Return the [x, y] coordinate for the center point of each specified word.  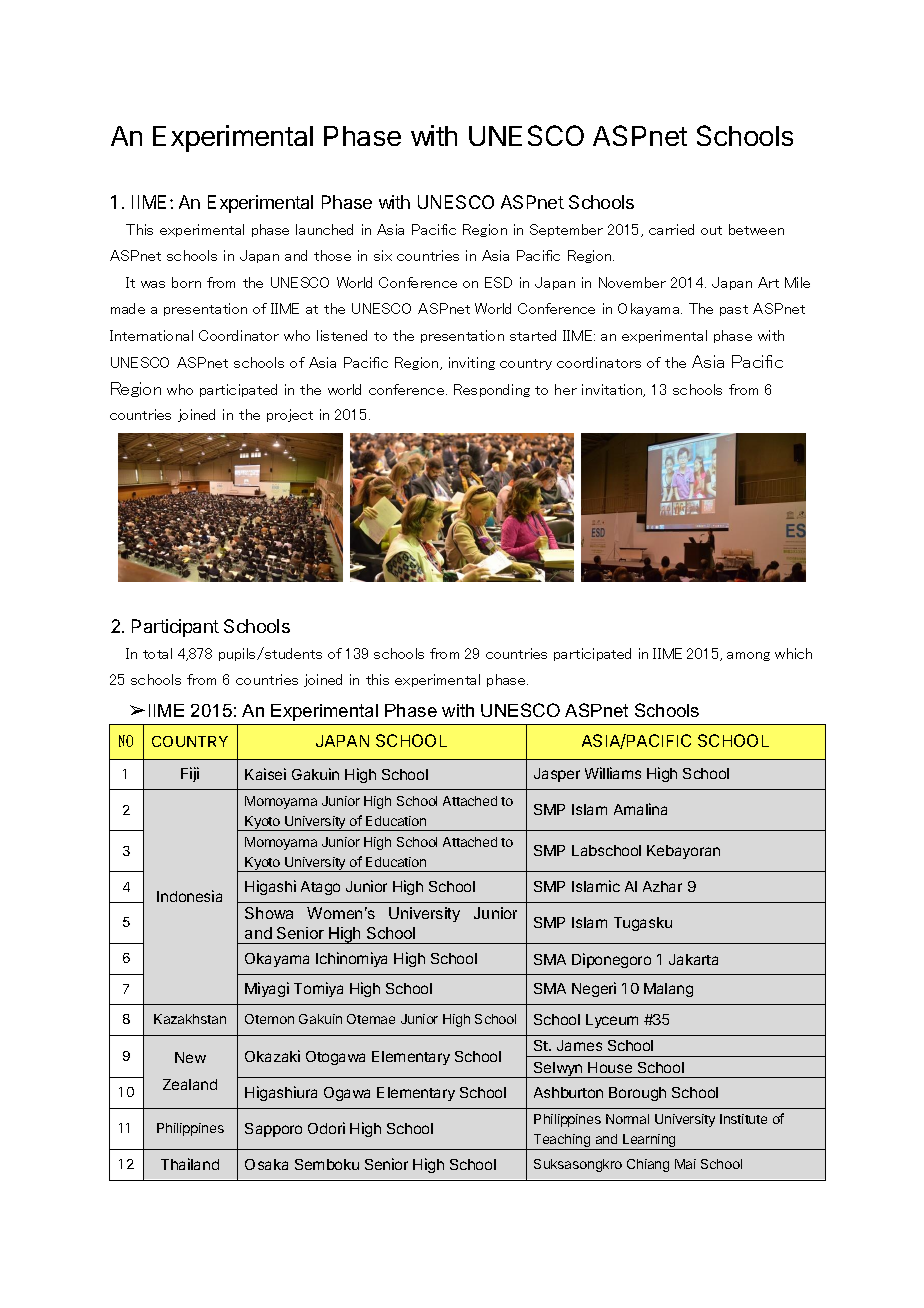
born [186, 282]
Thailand [190, 1164]
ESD [498, 282]
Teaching [562, 1142]
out [711, 230]
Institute [743, 1119]
